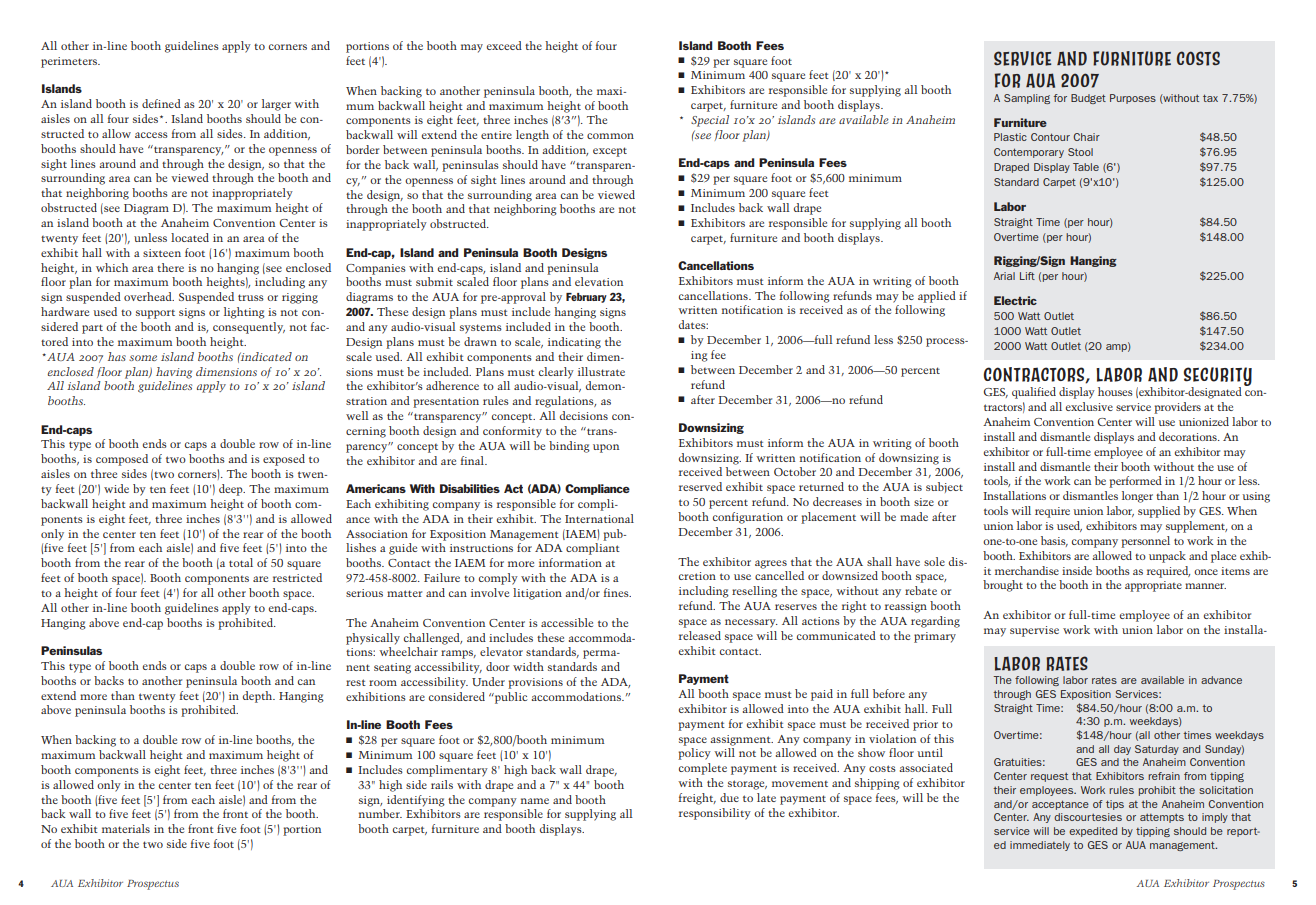 The height and width of the screenshot is (905, 1316). I want to click on materials, so click(126, 828).
